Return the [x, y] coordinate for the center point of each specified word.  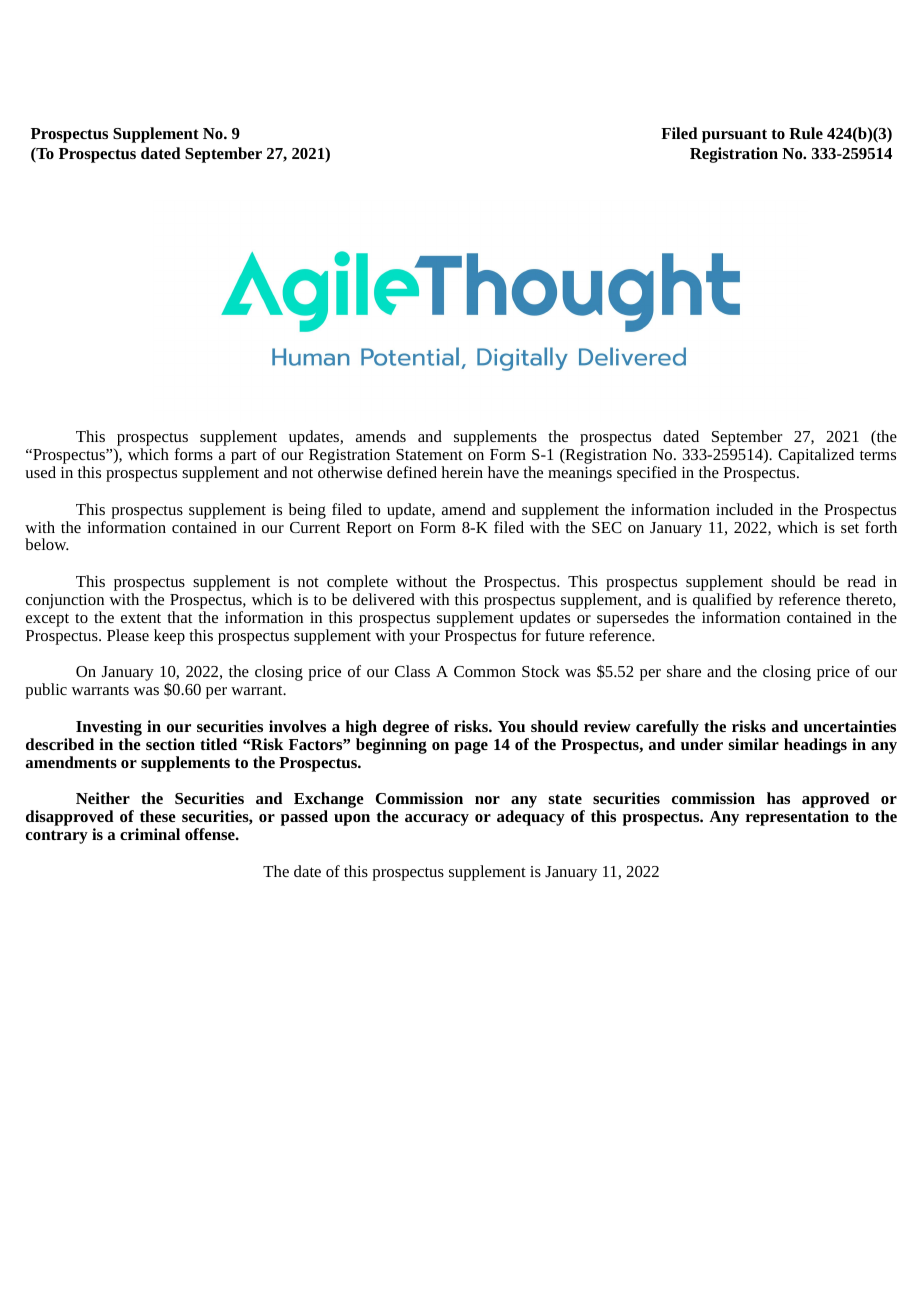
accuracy [437, 820]
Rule [806, 133]
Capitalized [816, 456]
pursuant [734, 136]
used [40, 472]
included [744, 509]
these [158, 816]
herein [462, 472]
